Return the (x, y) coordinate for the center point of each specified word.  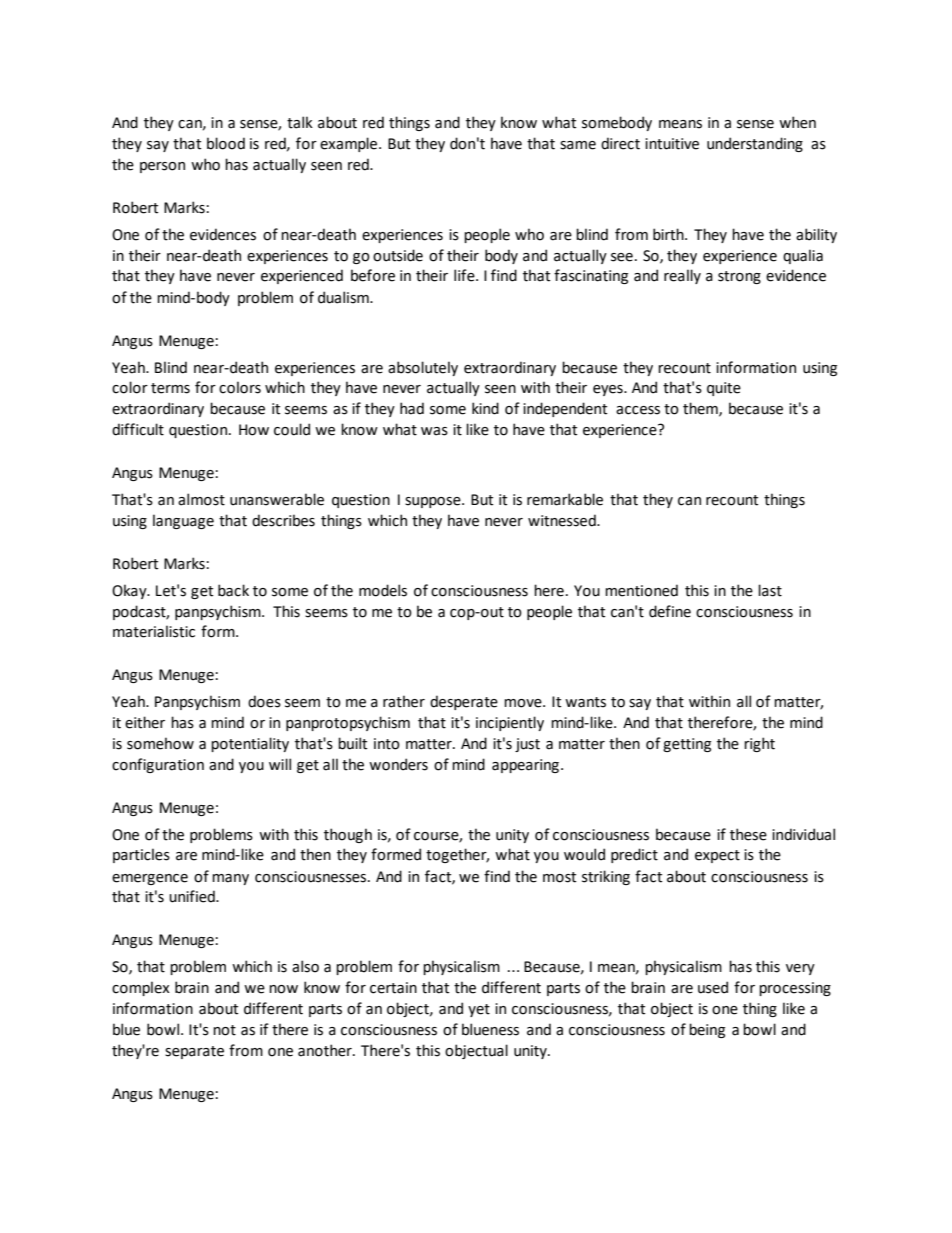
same (578, 145)
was (434, 431)
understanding (755, 144)
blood (226, 143)
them (701, 409)
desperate (464, 702)
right (759, 744)
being (707, 1030)
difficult (138, 429)
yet (479, 1010)
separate (194, 1052)
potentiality (250, 744)
